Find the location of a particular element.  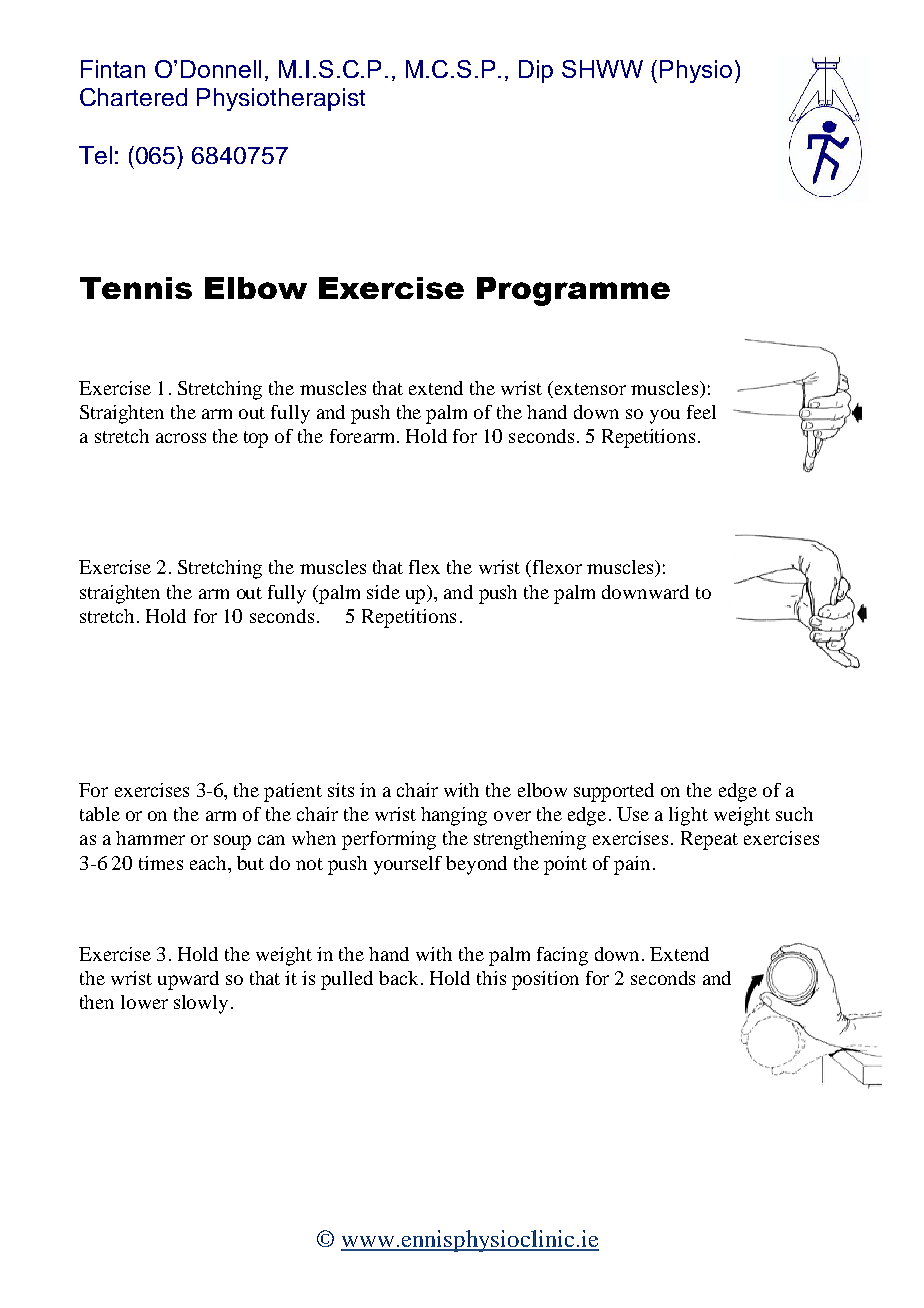

Tennis is located at coordinates (136, 288).
